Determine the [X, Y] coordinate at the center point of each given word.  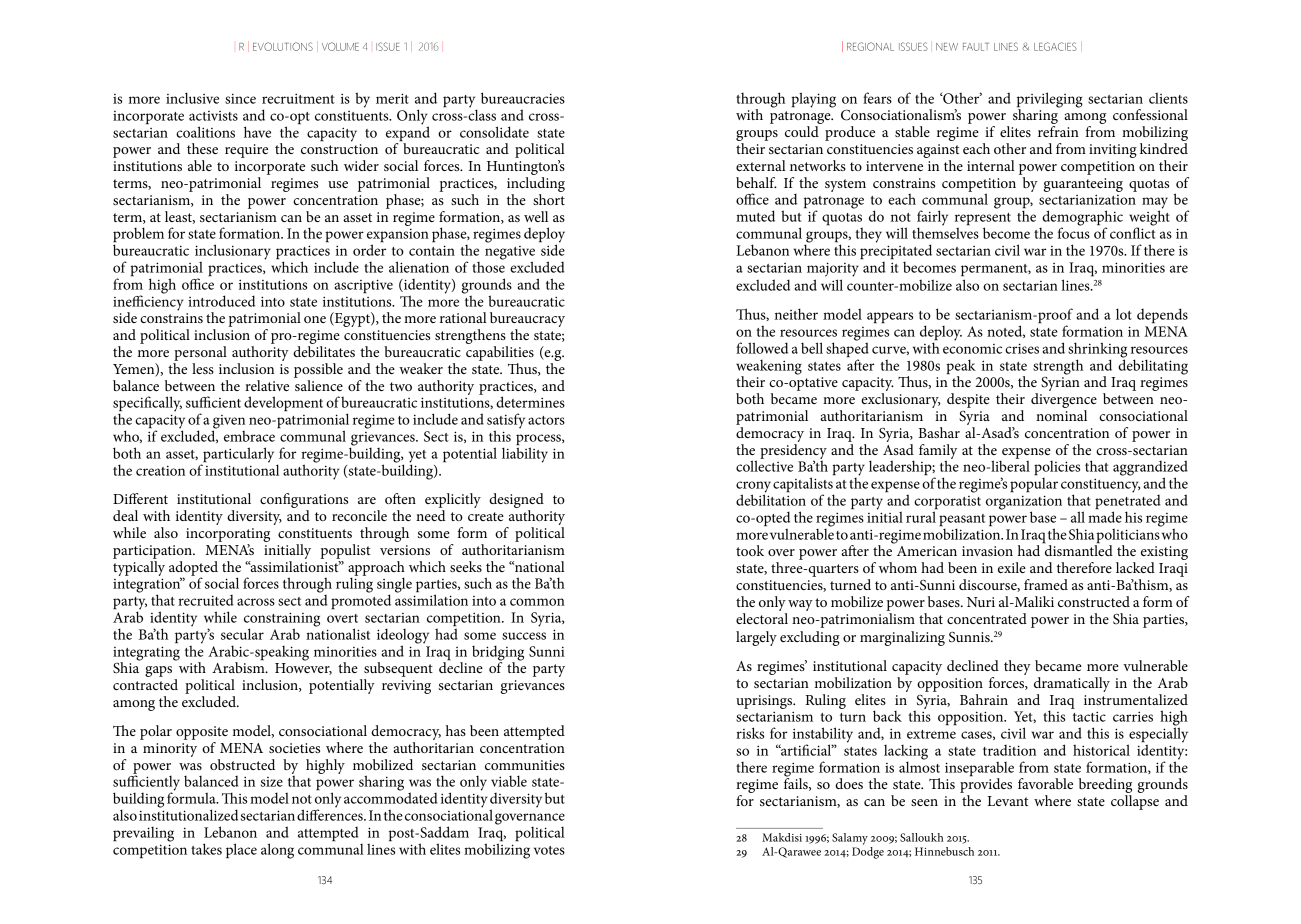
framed [1046, 584]
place [241, 851]
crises [1022, 348]
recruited [206, 600]
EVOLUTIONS [283, 46]
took [750, 550]
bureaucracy [527, 321]
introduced [221, 301]
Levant [1007, 801]
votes [549, 850]
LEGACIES [1055, 46]
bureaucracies [523, 98]
